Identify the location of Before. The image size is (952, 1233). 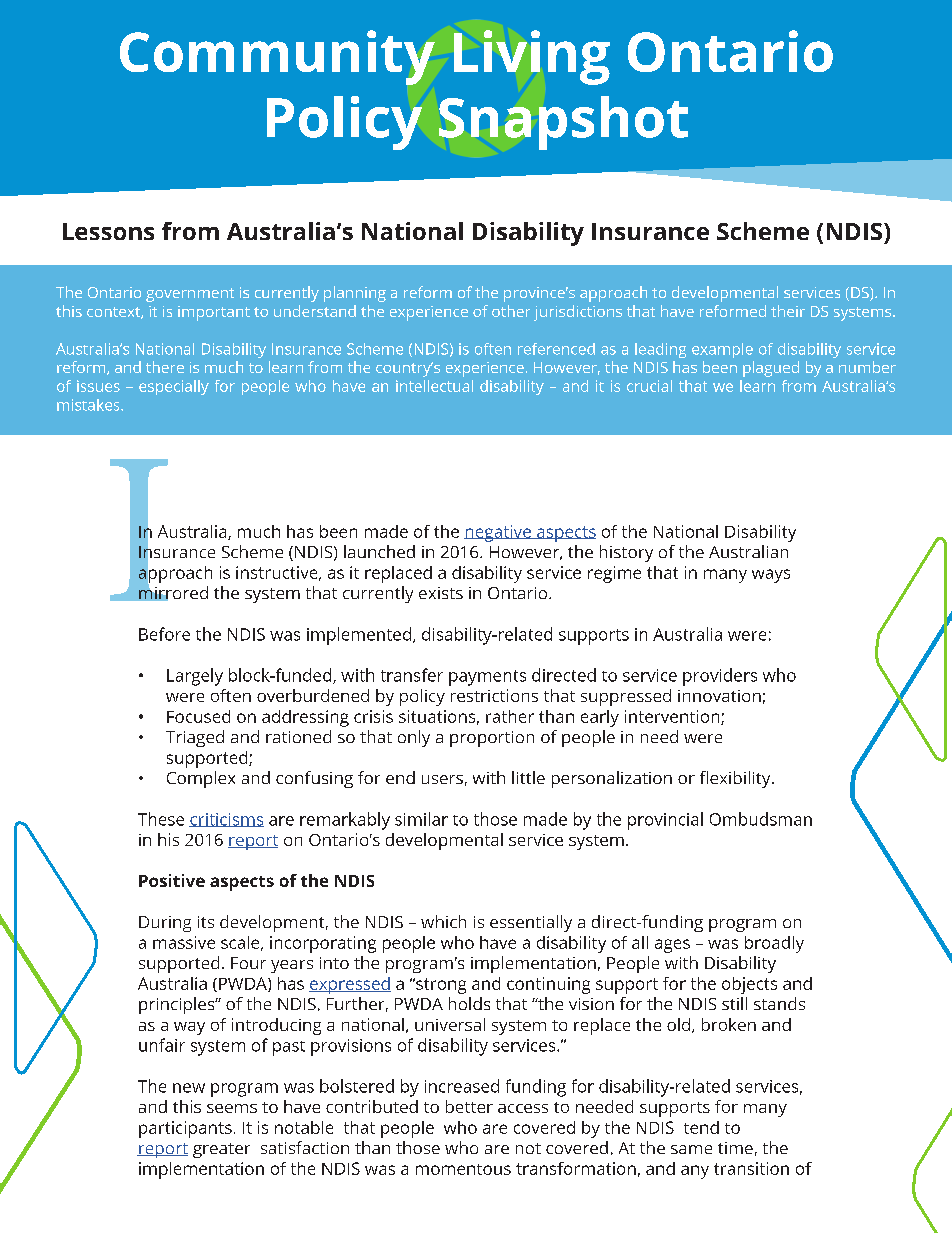
(164, 634).
